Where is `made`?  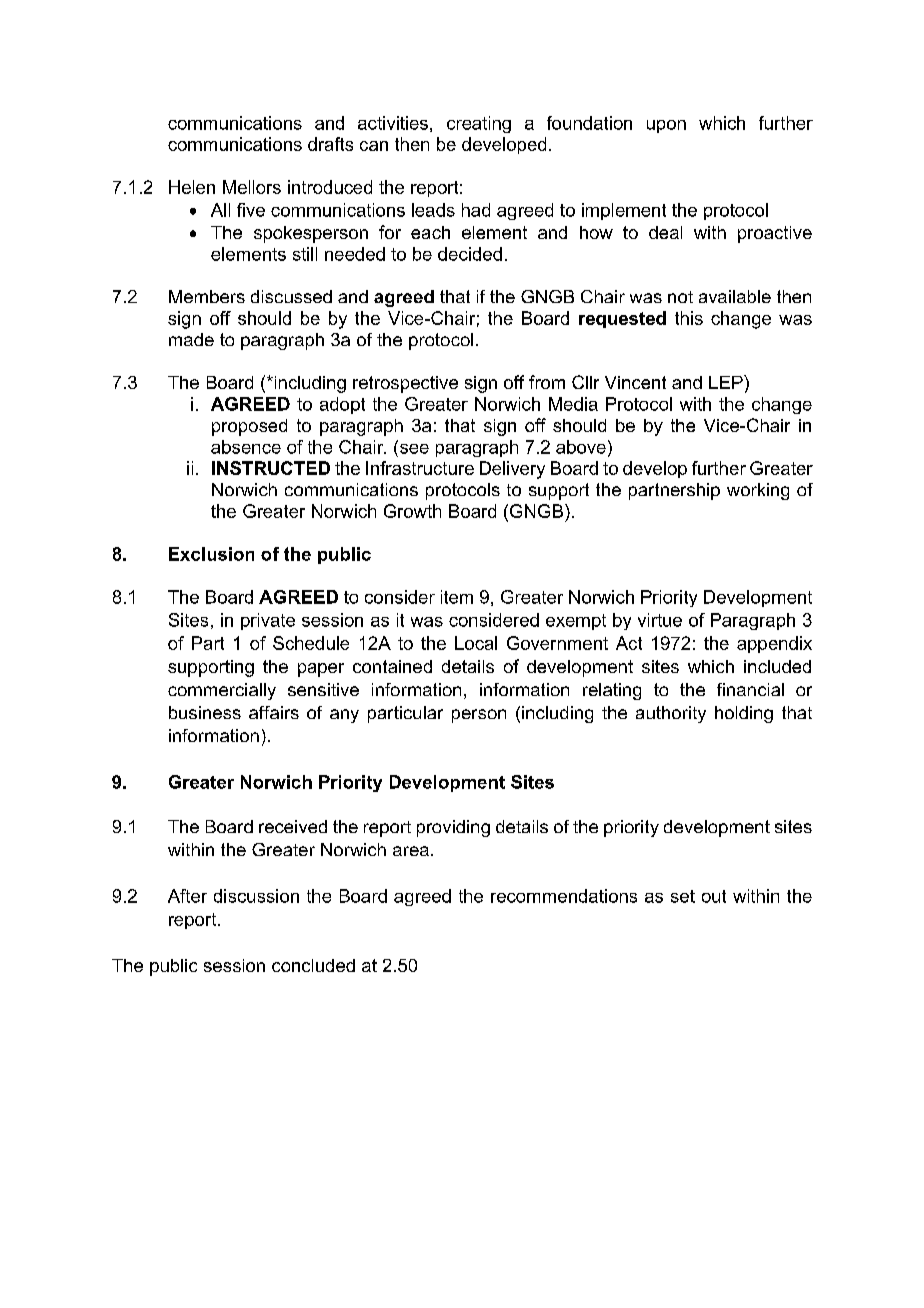
made is located at coordinates (191, 339).
